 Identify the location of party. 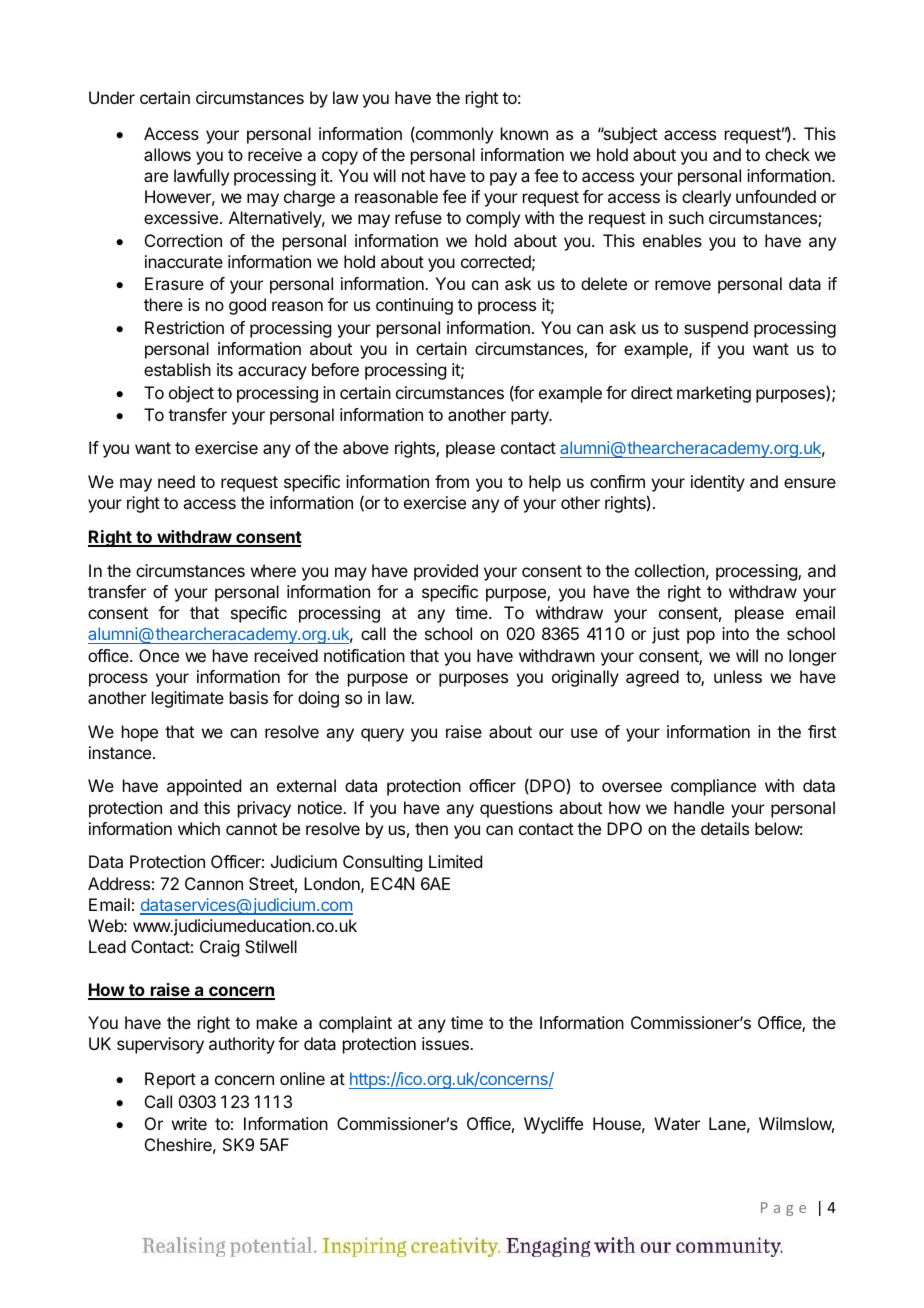
(531, 417).
